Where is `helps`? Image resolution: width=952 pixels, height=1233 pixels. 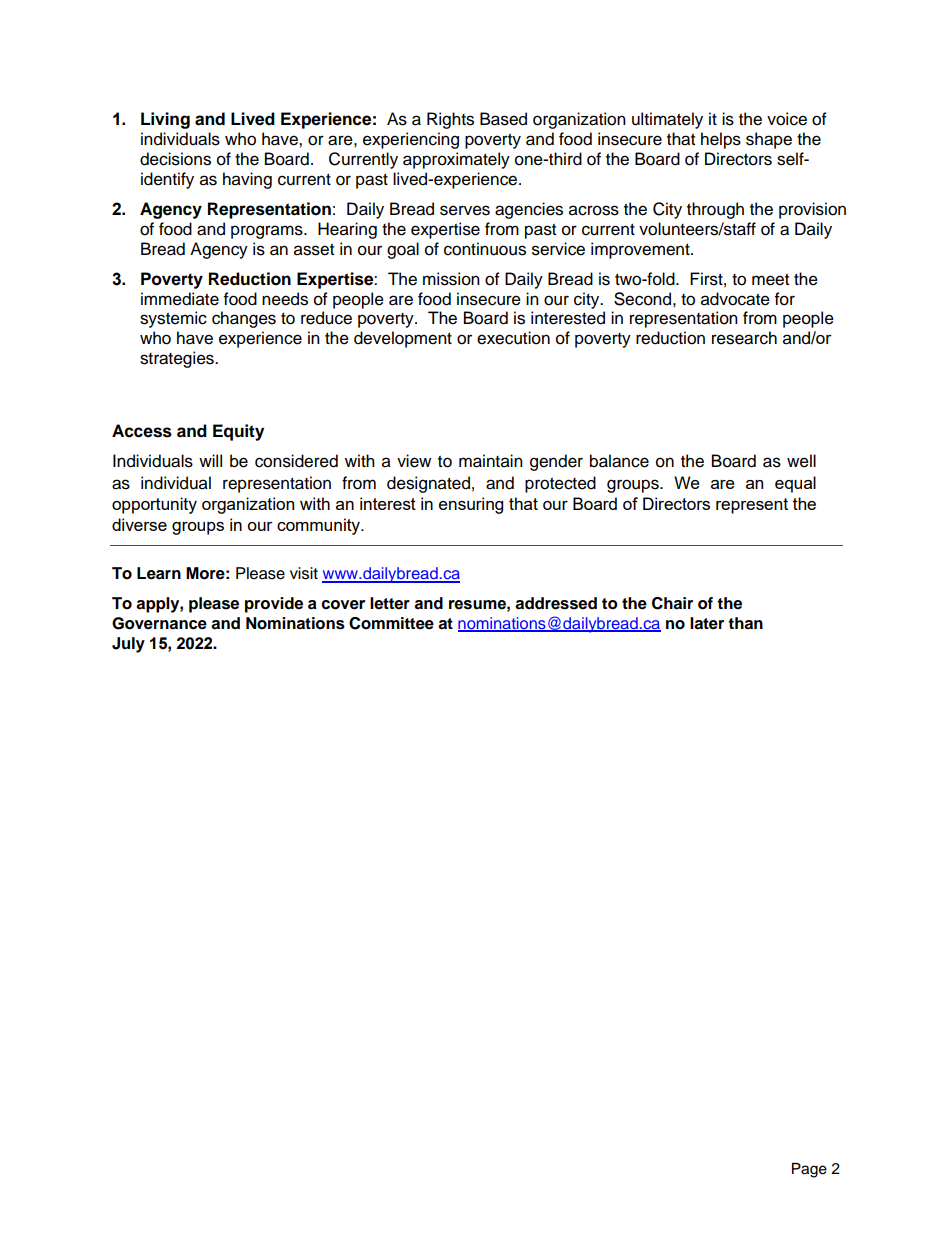 helps is located at coordinates (721, 140).
